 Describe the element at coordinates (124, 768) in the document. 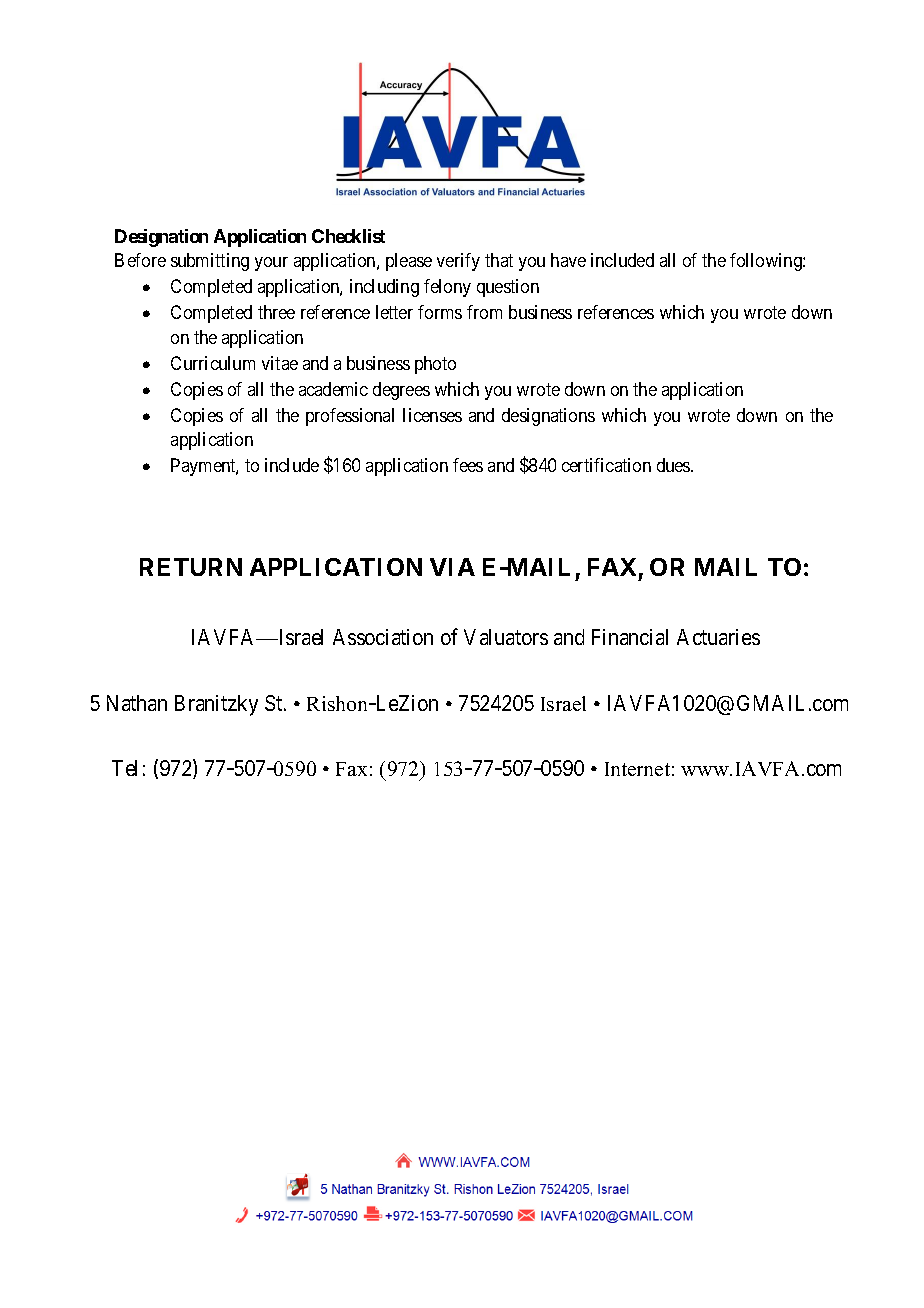

I see `Tel` at that location.
